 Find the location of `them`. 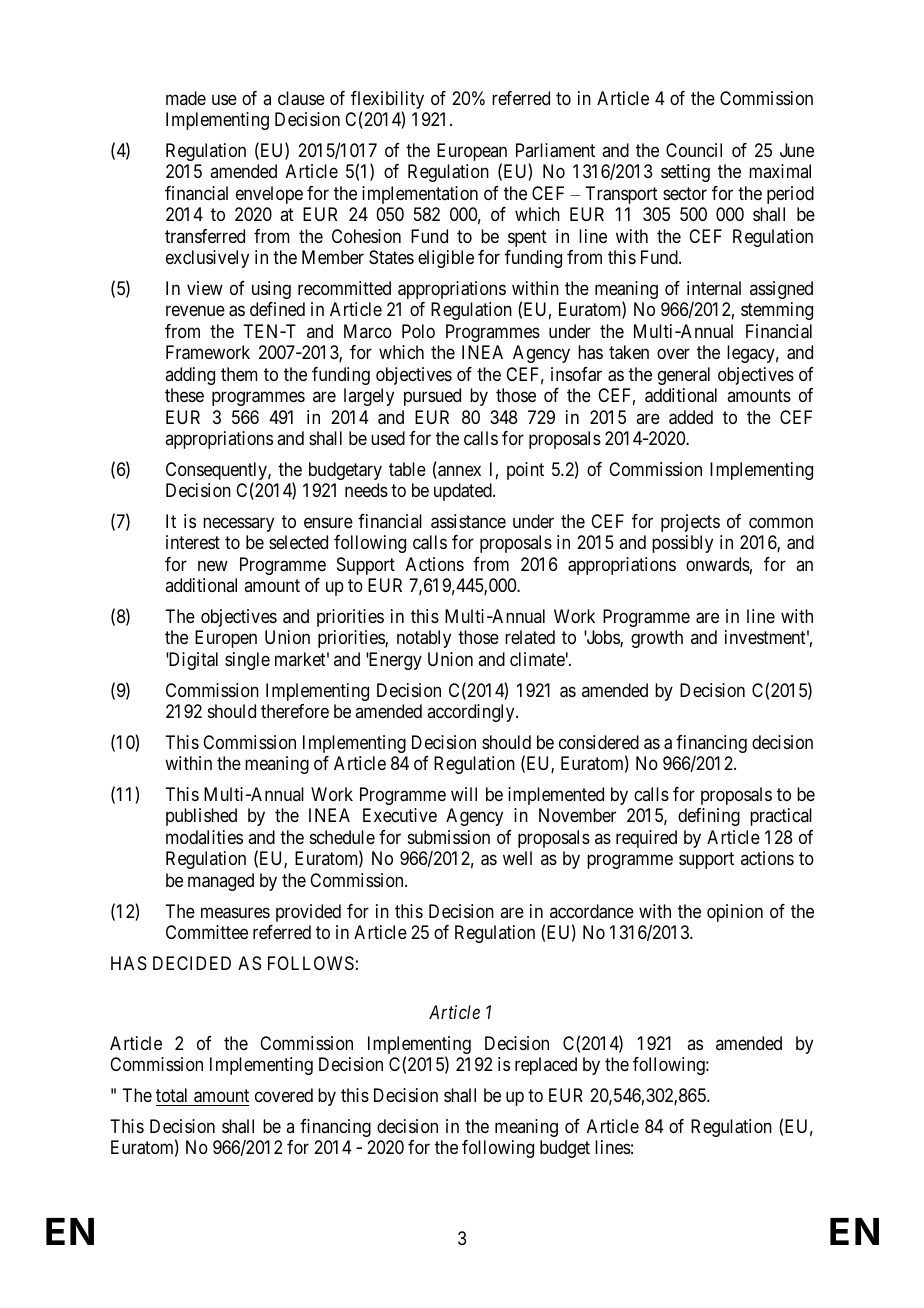

them is located at coordinates (239, 374).
